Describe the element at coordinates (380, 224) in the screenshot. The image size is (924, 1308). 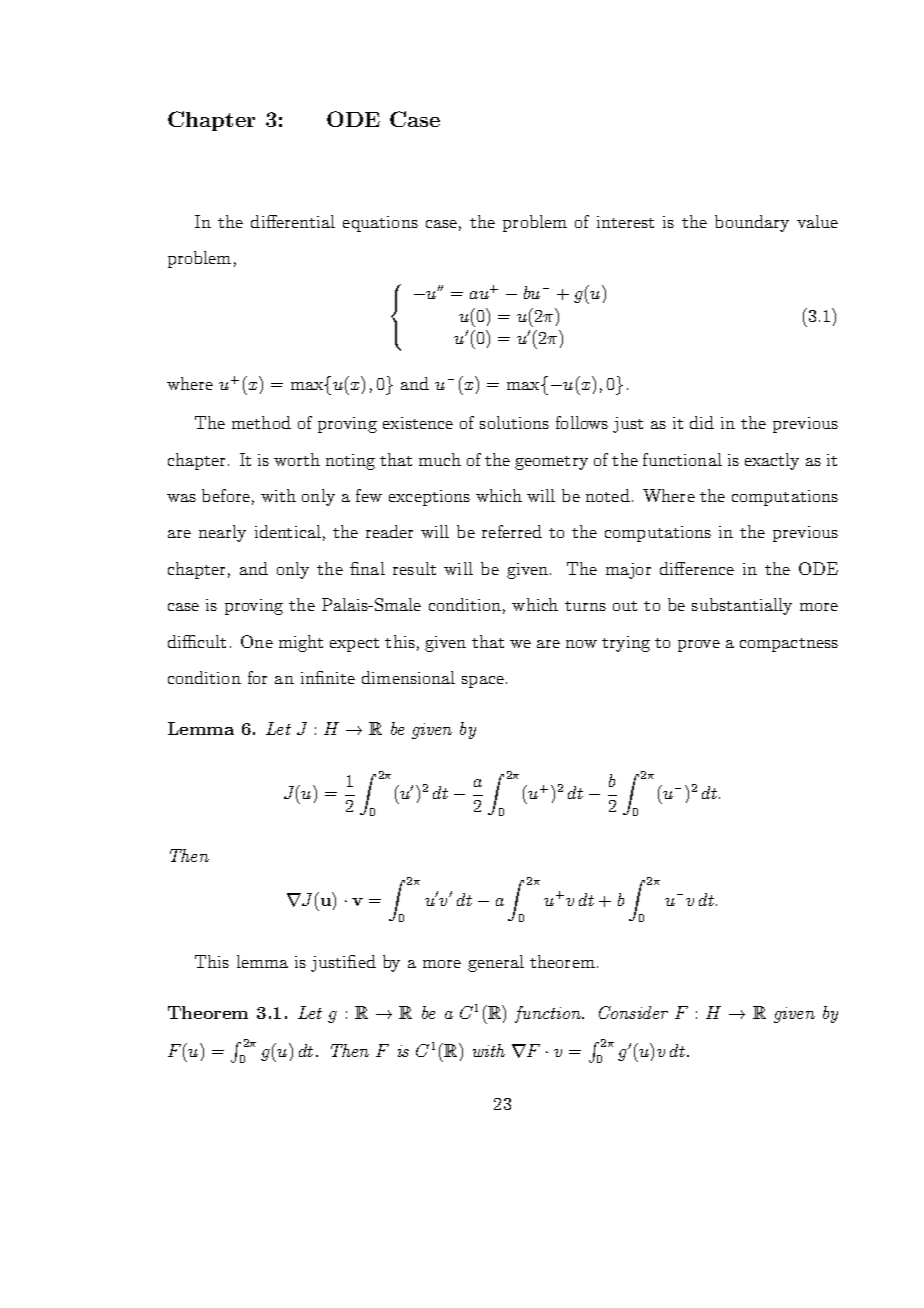
I see `equations` at that location.
